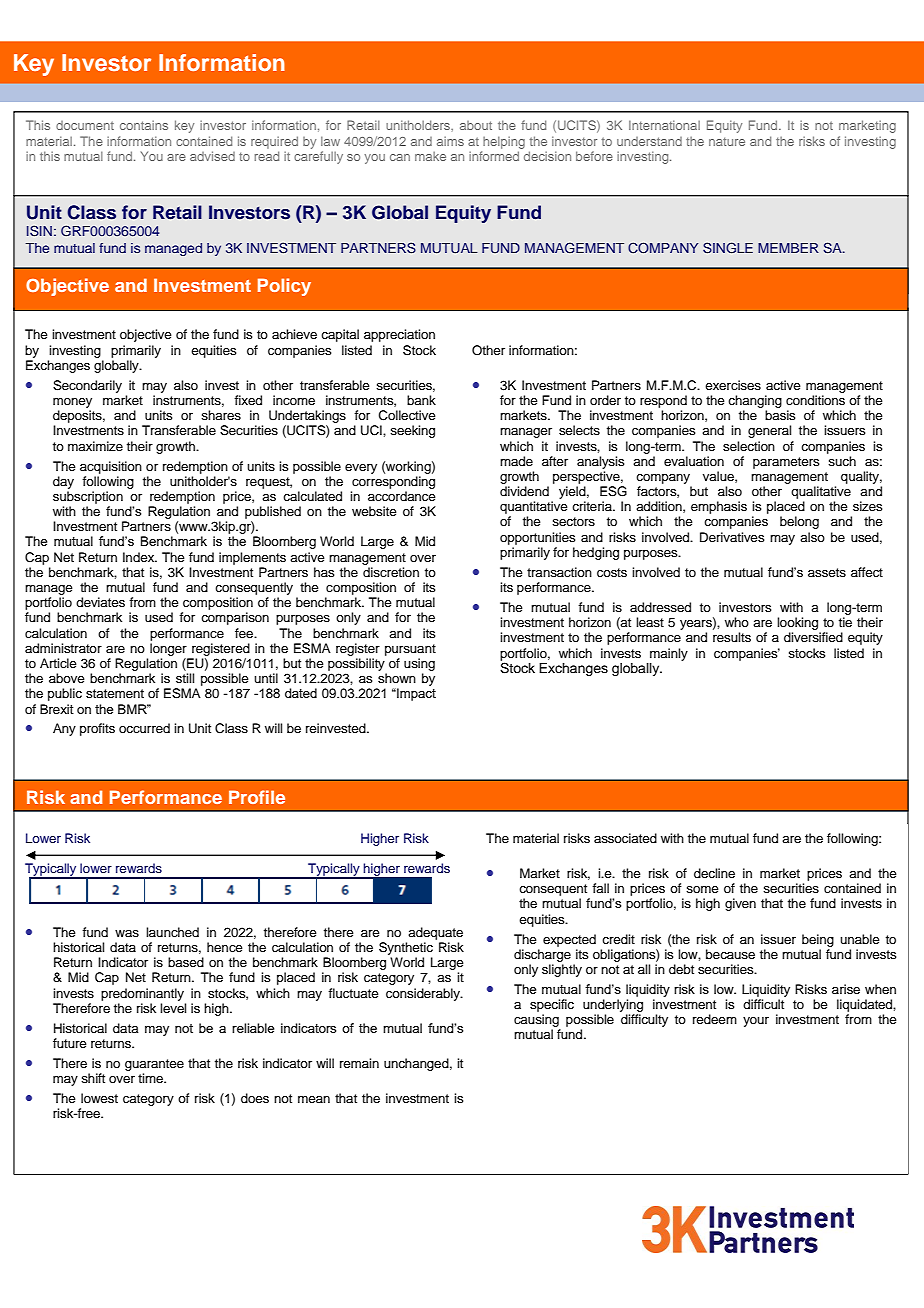  Describe the element at coordinates (714, 873) in the page. I see `decline` at that location.
